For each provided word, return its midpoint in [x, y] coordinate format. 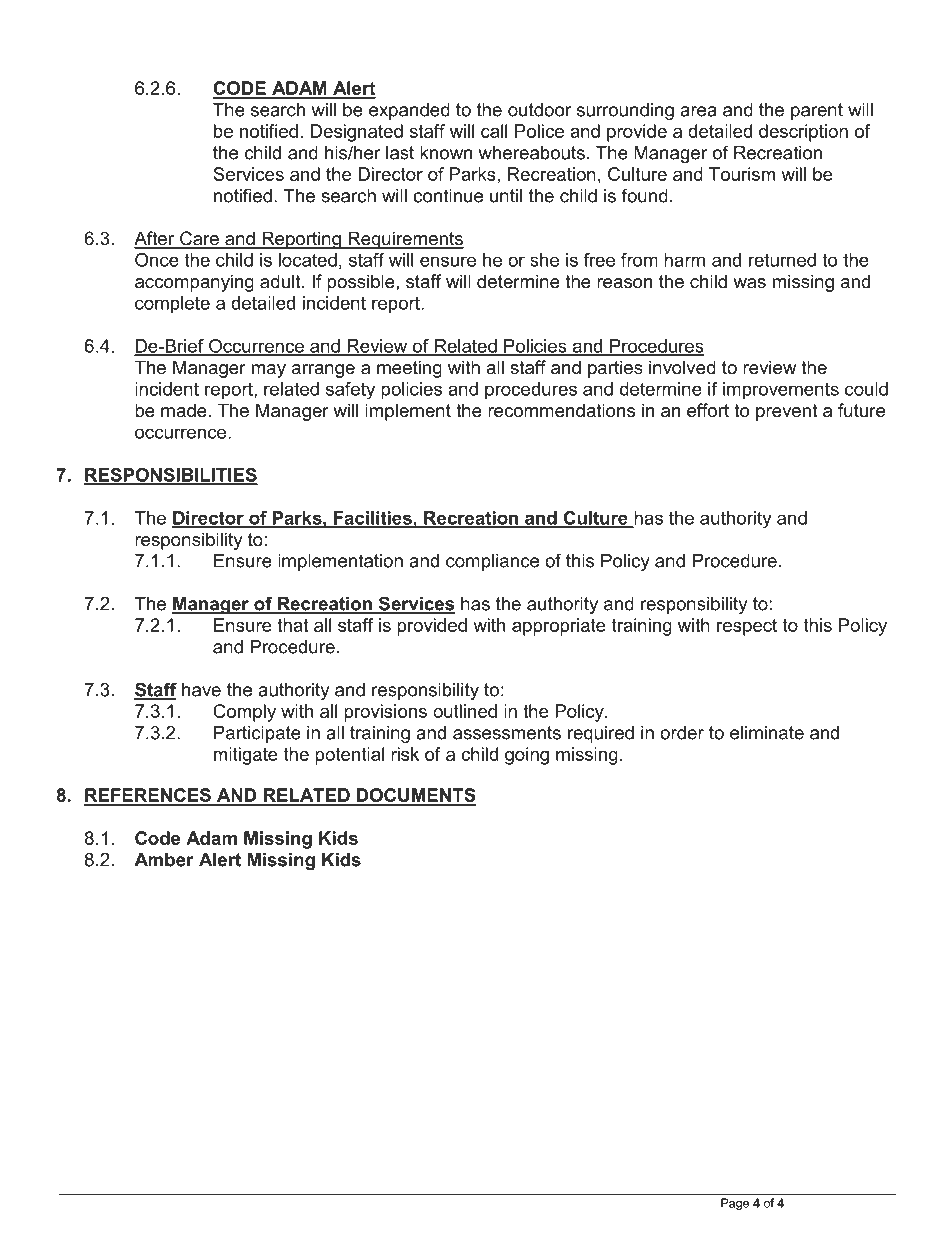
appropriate [559, 627]
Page [735, 1204]
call [494, 131]
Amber [164, 860]
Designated [357, 133]
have [201, 690]
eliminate [767, 733]
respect [747, 627]
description [803, 133]
